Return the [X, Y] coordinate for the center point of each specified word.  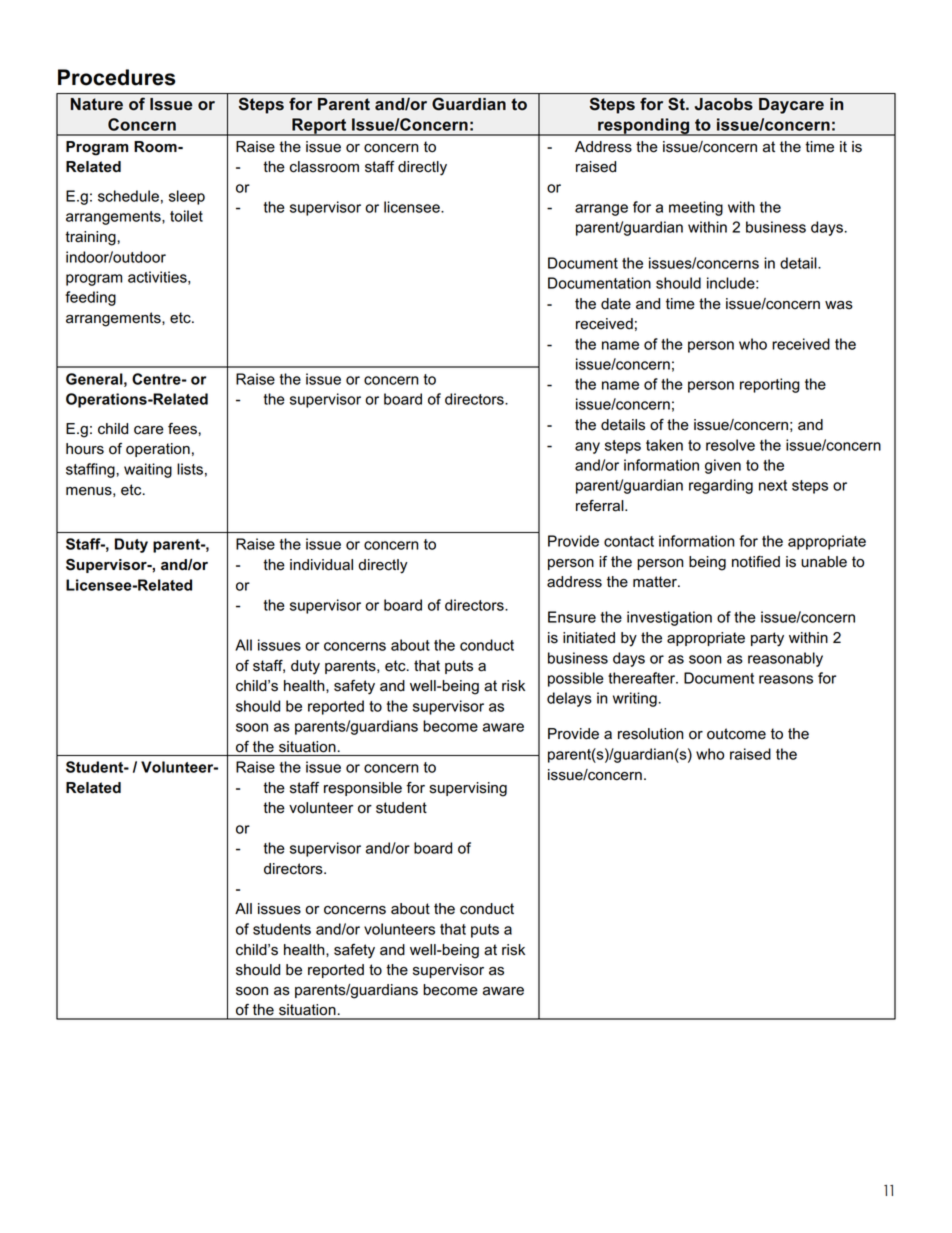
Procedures [117, 77]
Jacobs [724, 104]
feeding [90, 298]
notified [756, 562]
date [616, 304]
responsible [363, 789]
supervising [468, 789]
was [839, 305]
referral [601, 506]
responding [644, 127]
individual [321, 565]
